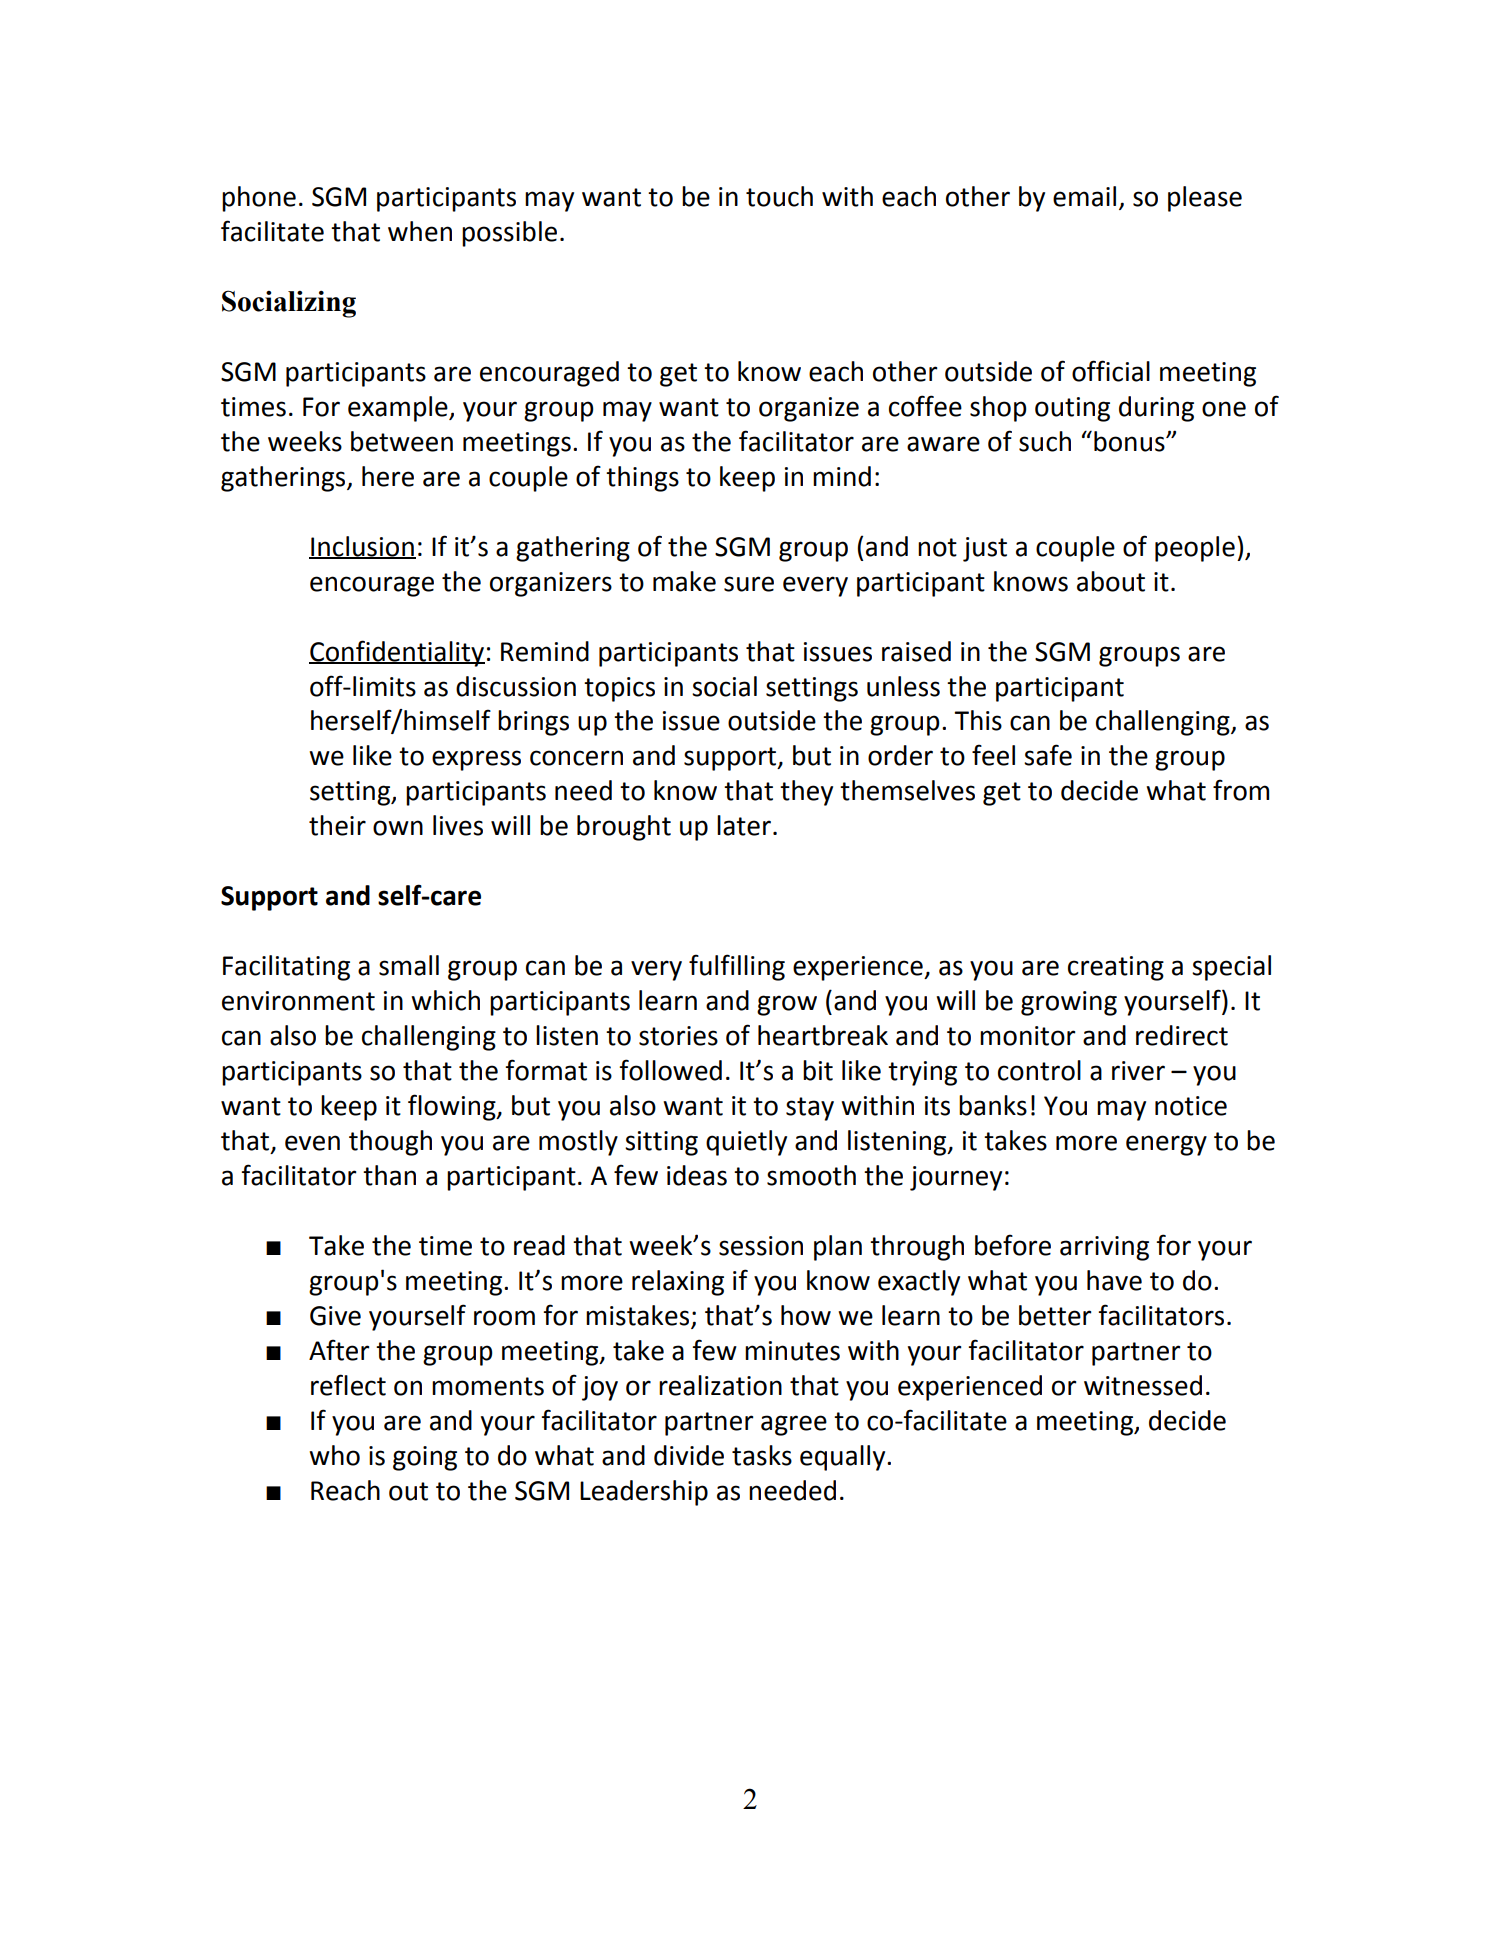  I want to click on tasks, so click(762, 1455).
